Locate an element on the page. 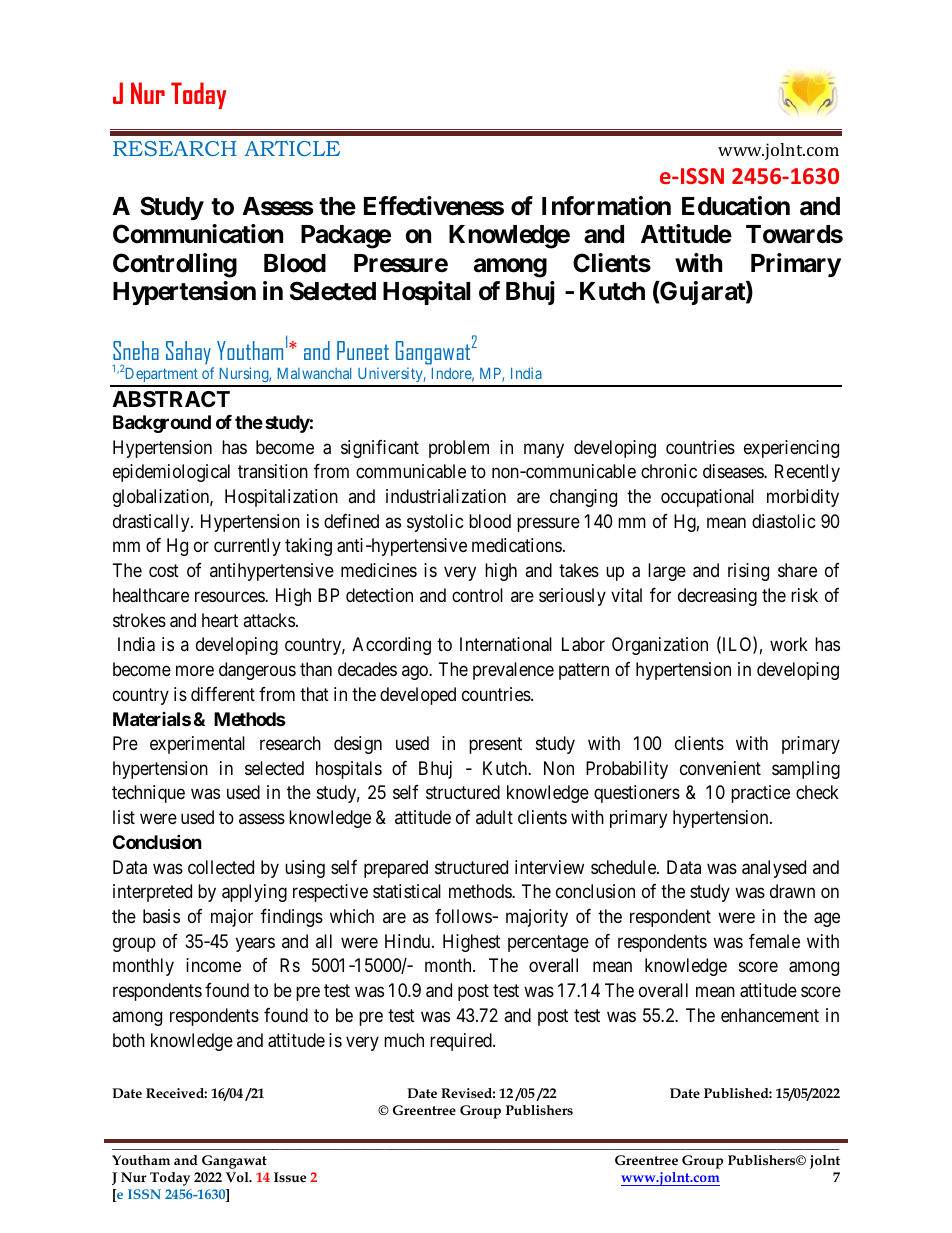  Communication is located at coordinates (198, 234).
